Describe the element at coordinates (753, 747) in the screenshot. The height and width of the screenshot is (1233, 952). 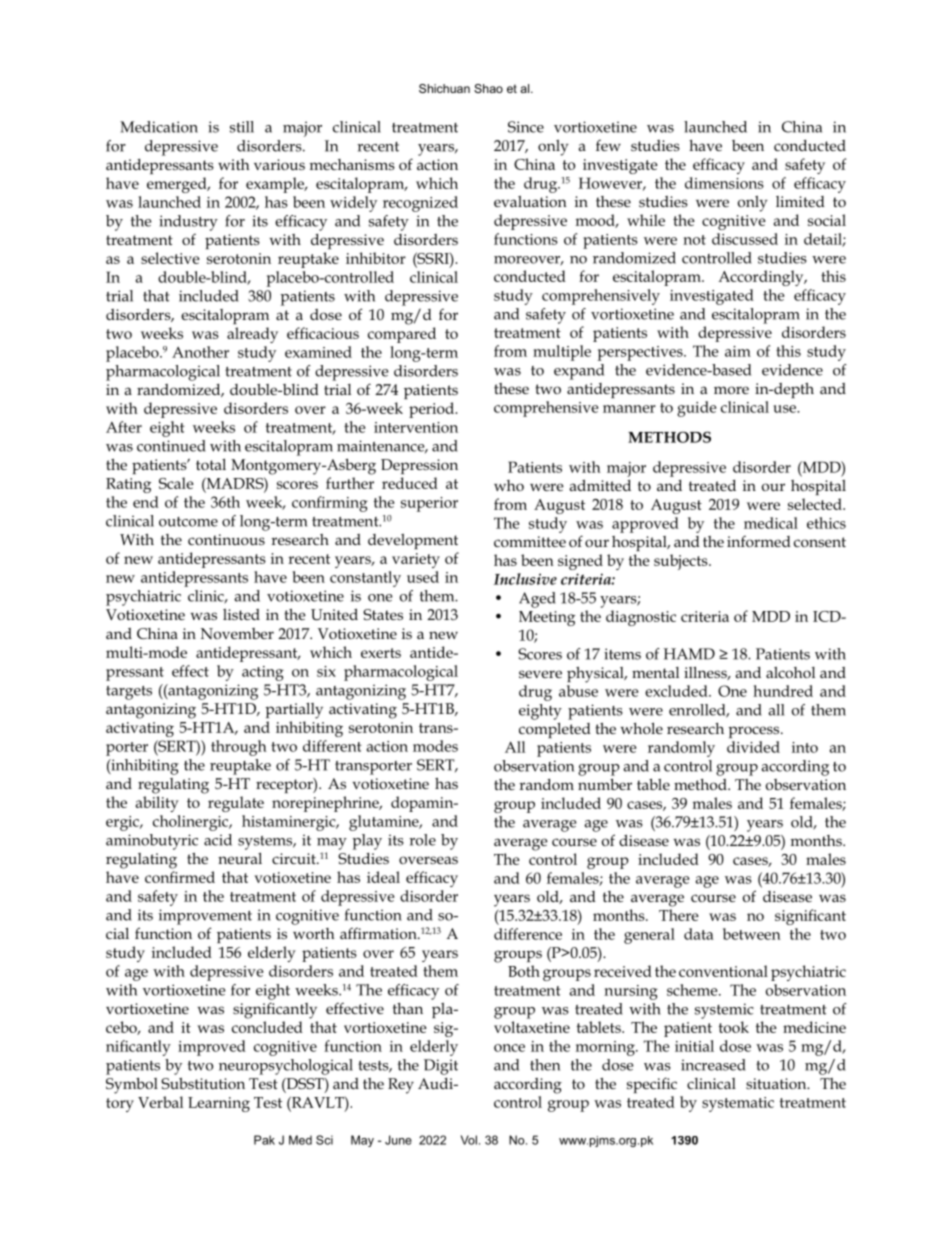
I see `divided` at that location.
